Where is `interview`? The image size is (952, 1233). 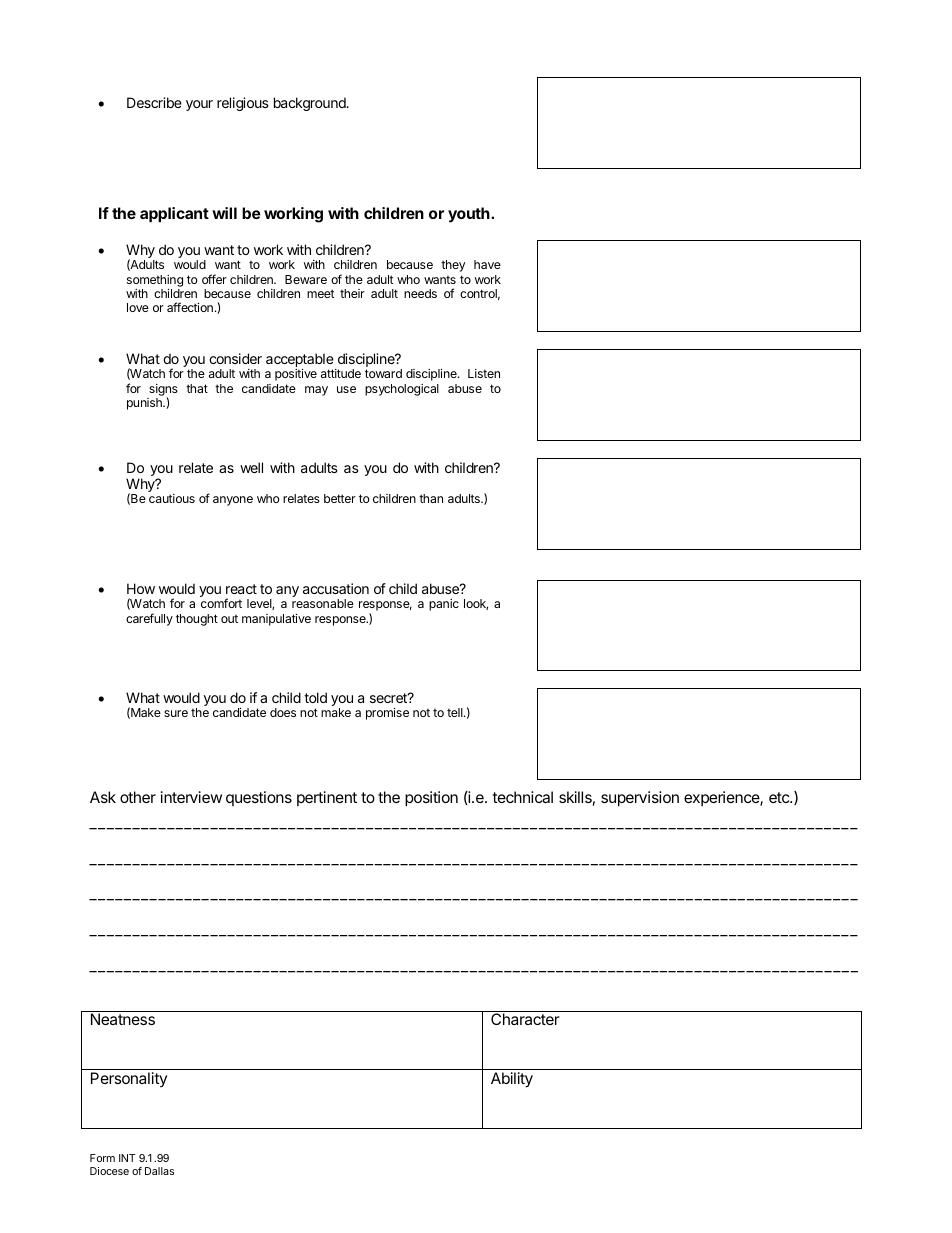
interview is located at coordinates (191, 797).
